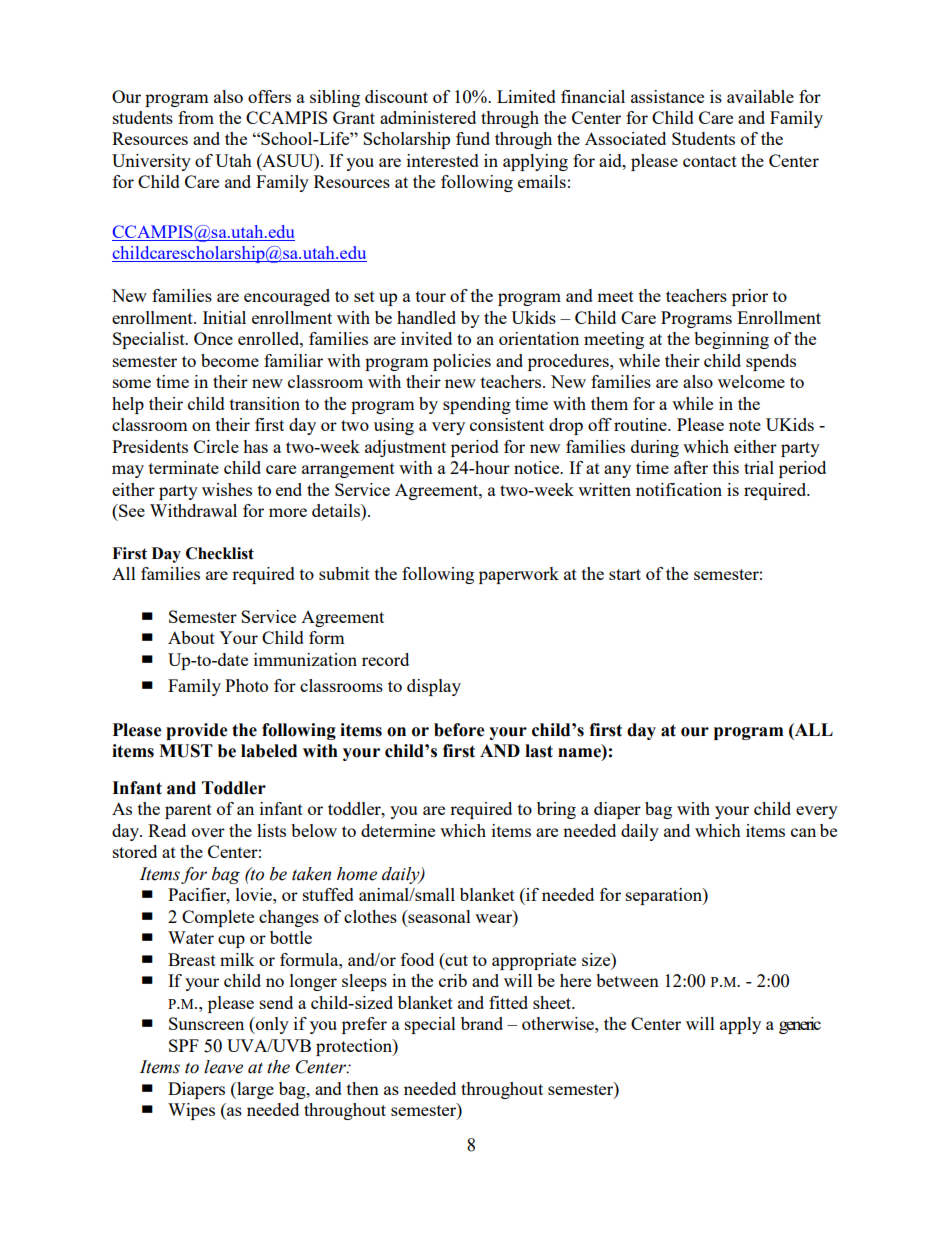  I want to click on generic, so click(800, 1025).
